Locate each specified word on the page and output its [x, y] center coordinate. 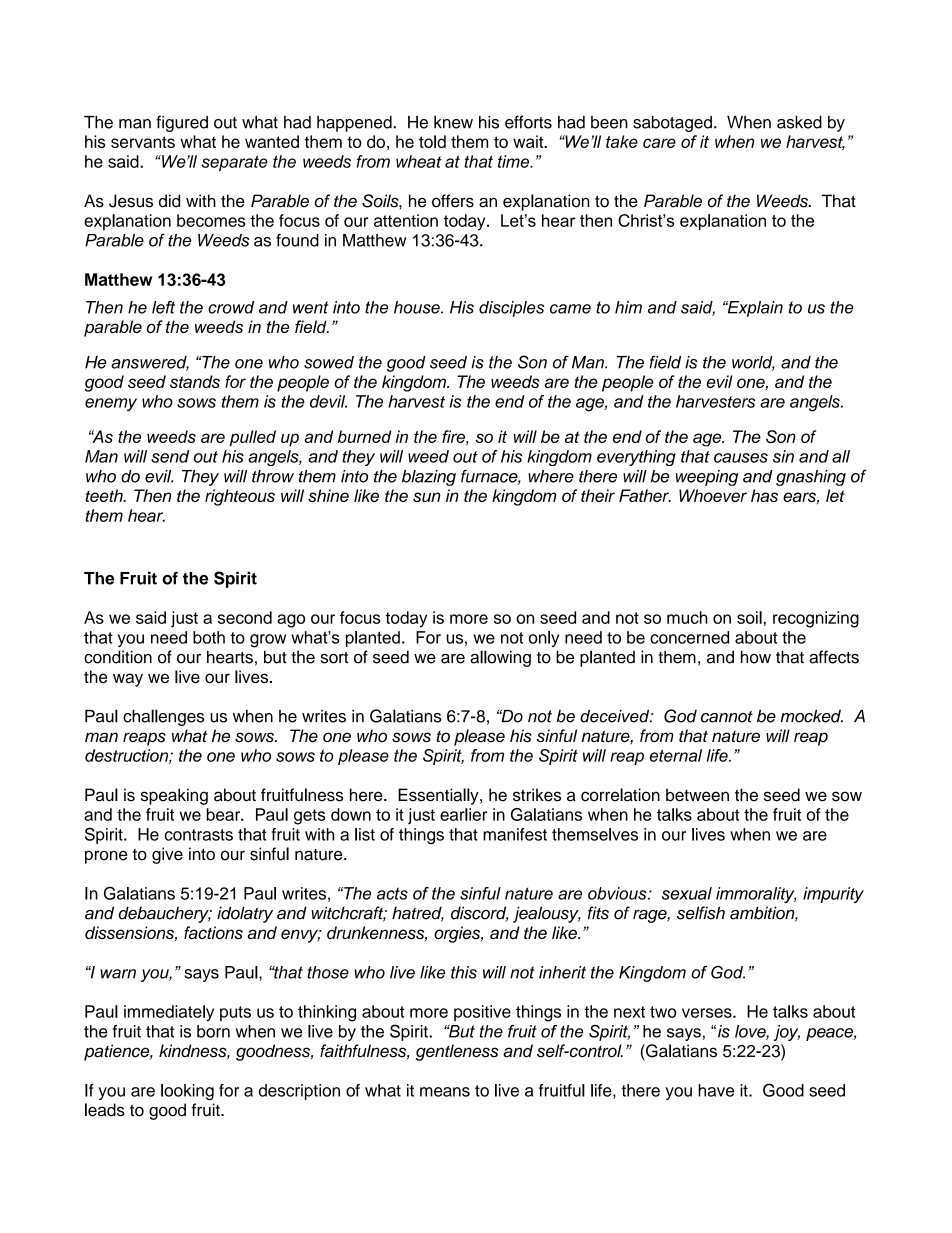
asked [799, 122]
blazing [429, 478]
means [445, 1092]
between [697, 795]
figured [182, 123]
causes [741, 458]
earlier [463, 814]
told [432, 141]
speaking [174, 796]
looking [187, 1092]
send [170, 456]
